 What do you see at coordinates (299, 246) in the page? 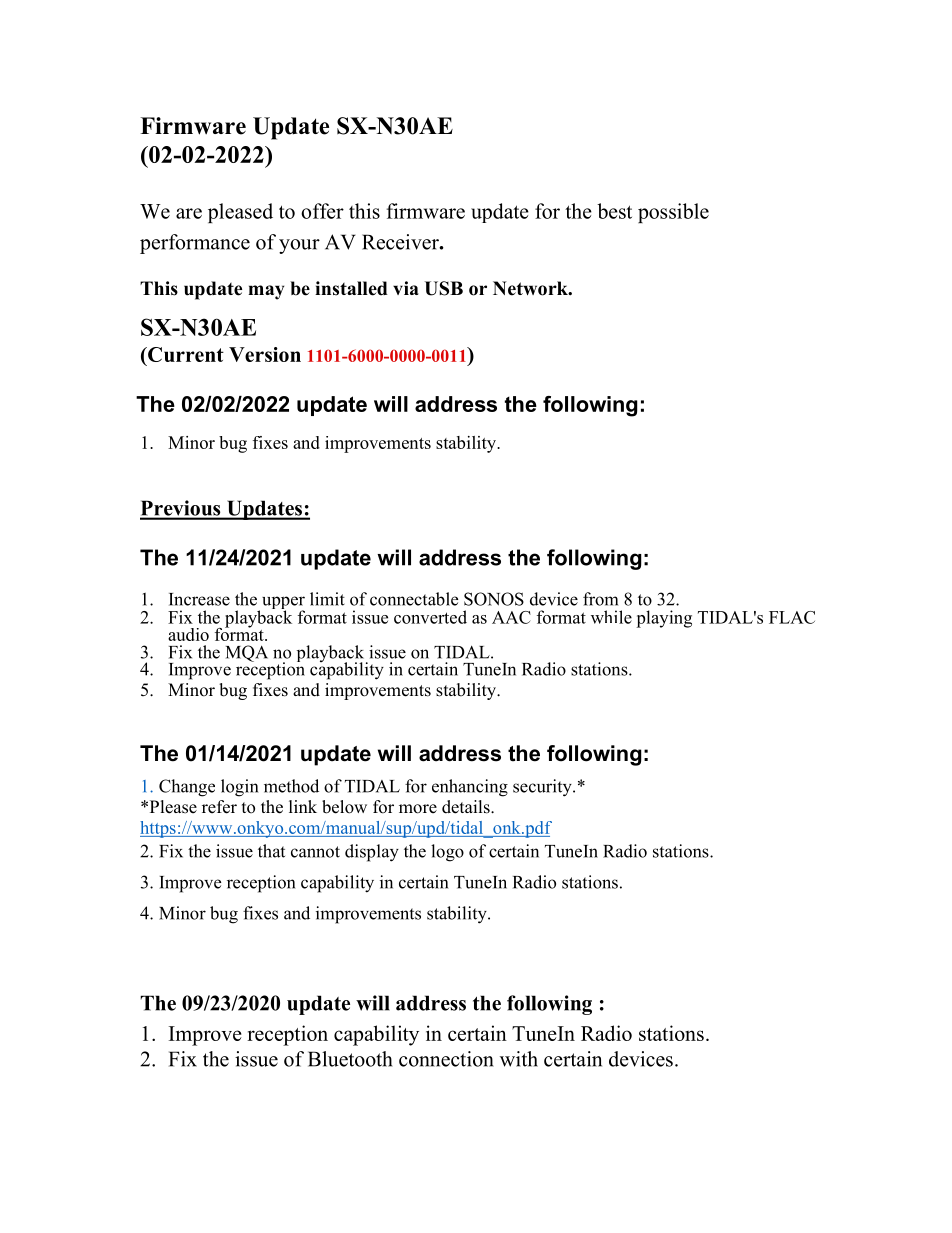
I see `your` at bounding box center [299, 246].
